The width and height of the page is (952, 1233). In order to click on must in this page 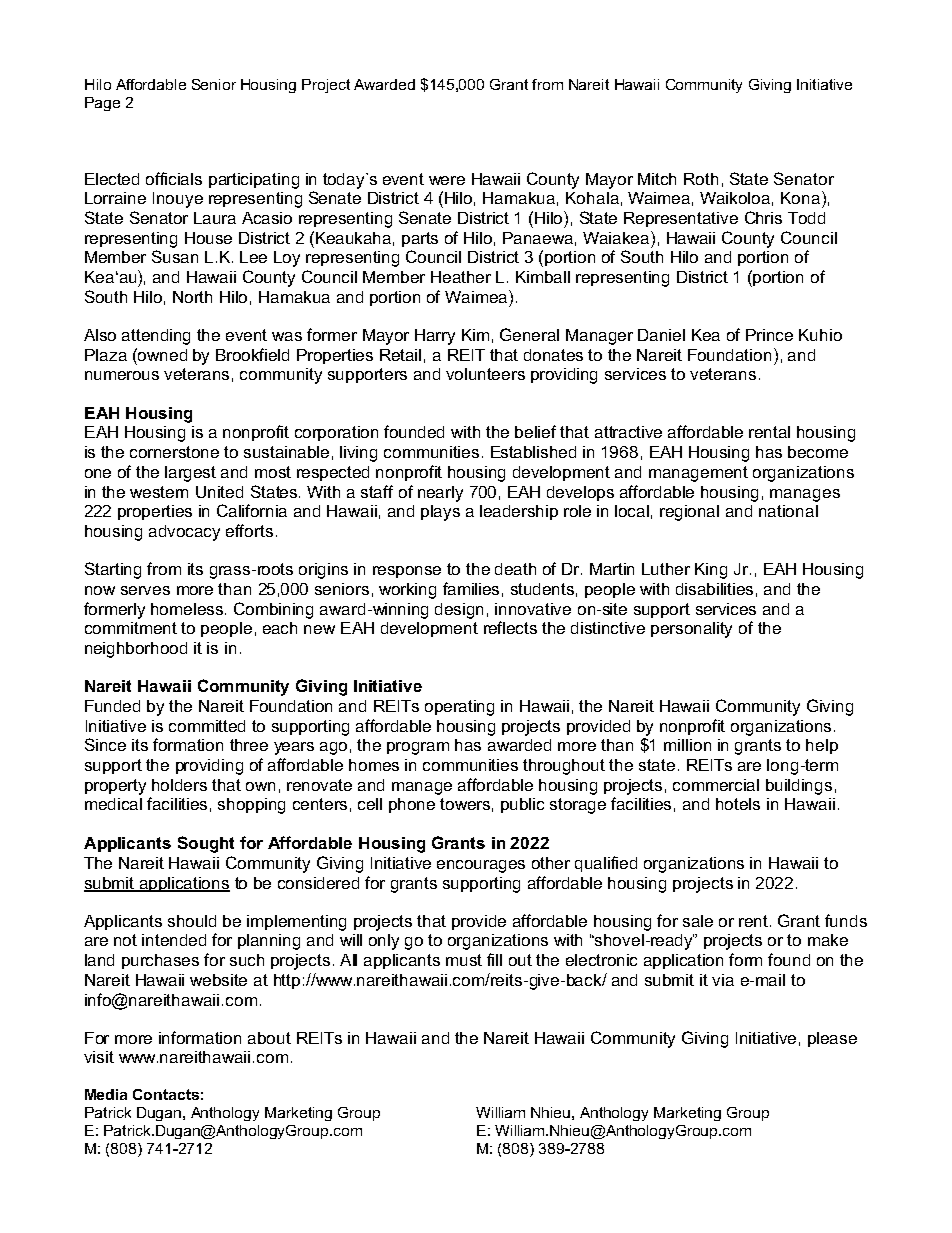, I will do `click(464, 960)`.
